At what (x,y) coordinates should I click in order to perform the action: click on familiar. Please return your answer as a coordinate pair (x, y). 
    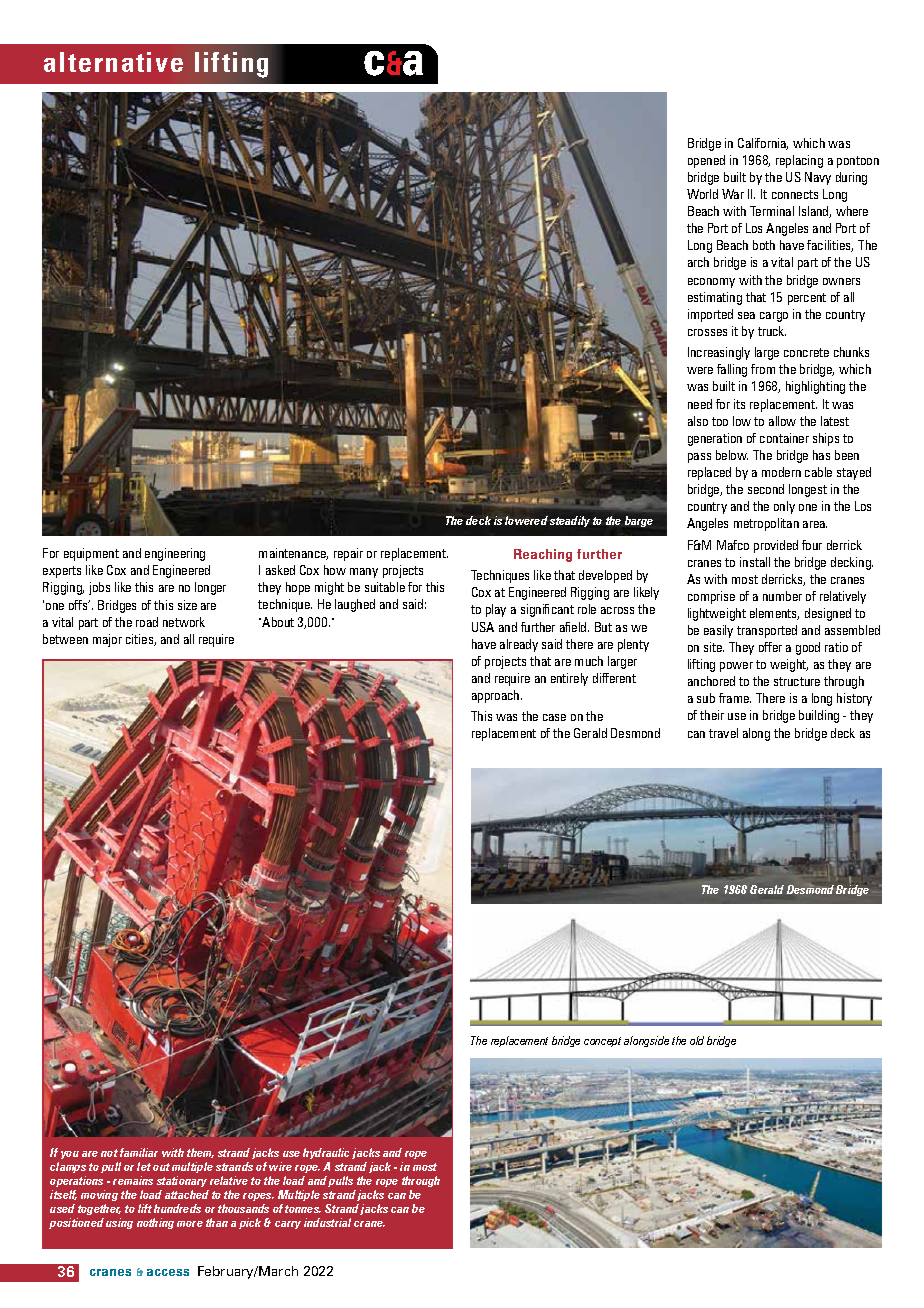
    Looking at the image, I should click on (139, 1152).
